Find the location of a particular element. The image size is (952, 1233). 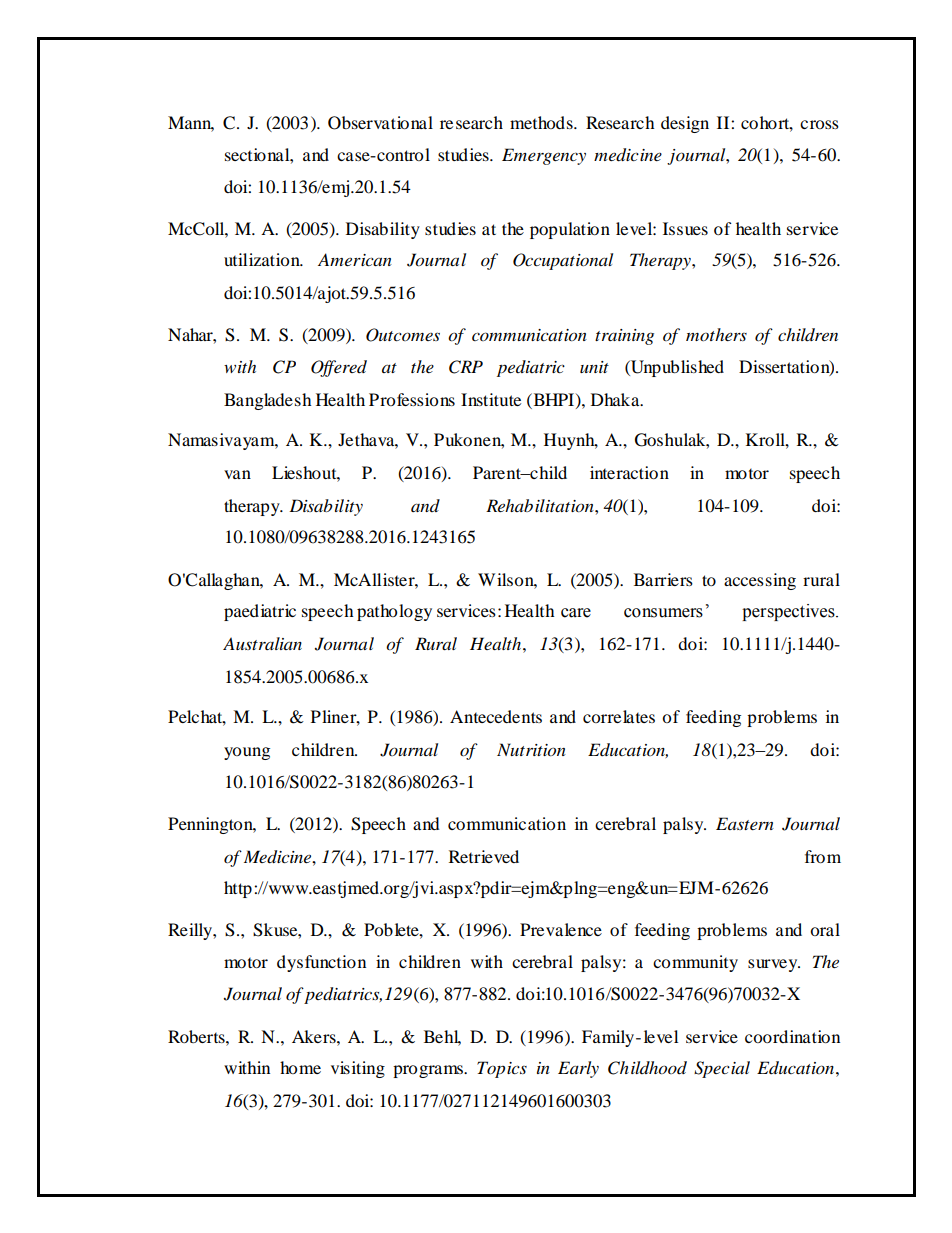

Emergency is located at coordinates (544, 156).
